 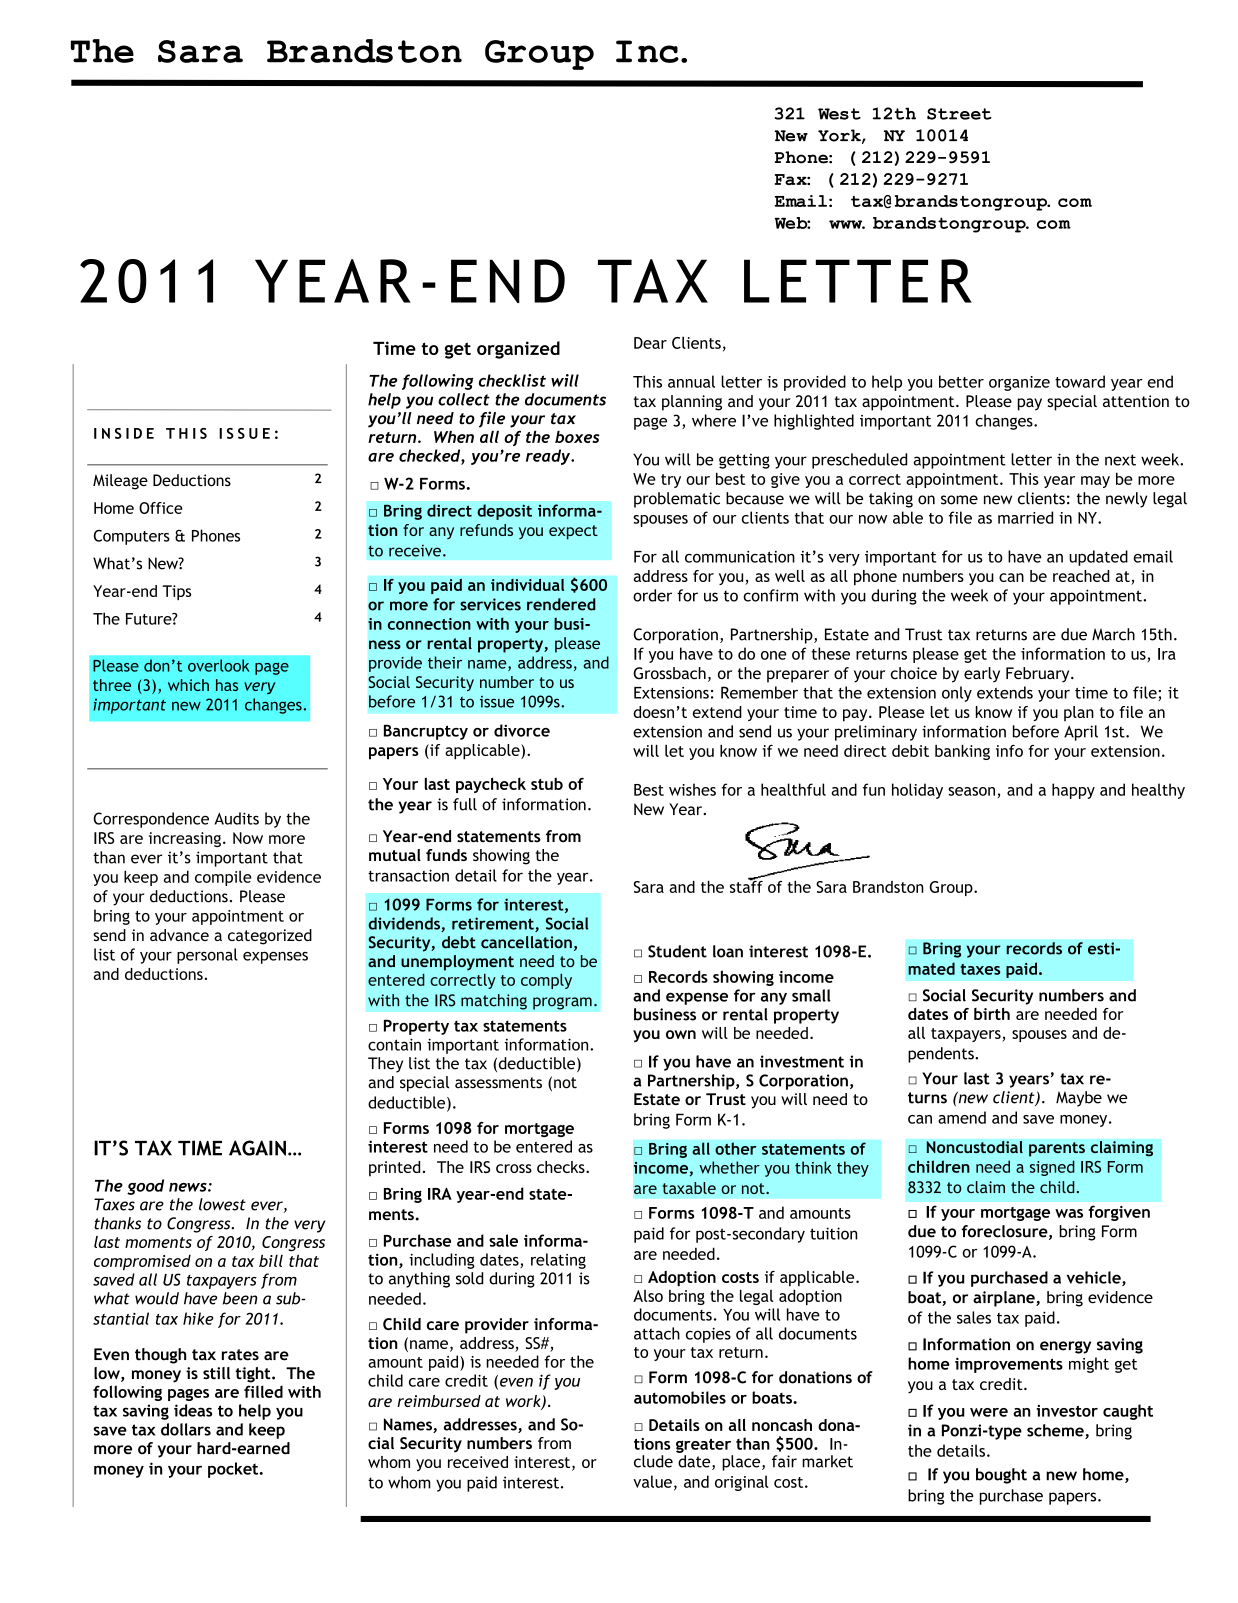 I want to click on Street, so click(x=959, y=114).
